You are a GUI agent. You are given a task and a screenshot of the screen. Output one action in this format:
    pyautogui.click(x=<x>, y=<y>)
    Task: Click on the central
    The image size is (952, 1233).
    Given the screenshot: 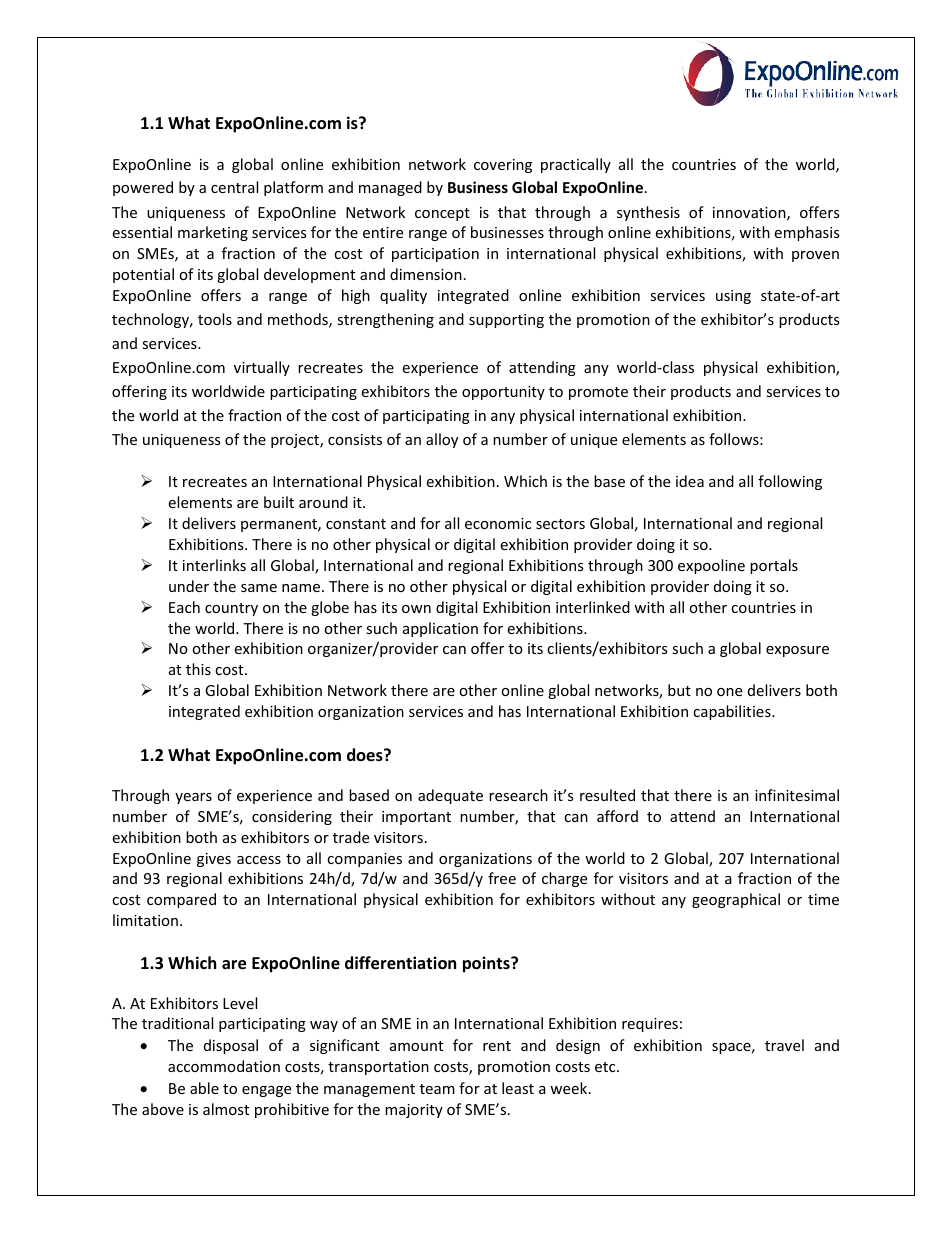 What is the action you would take?
    pyautogui.click(x=234, y=187)
